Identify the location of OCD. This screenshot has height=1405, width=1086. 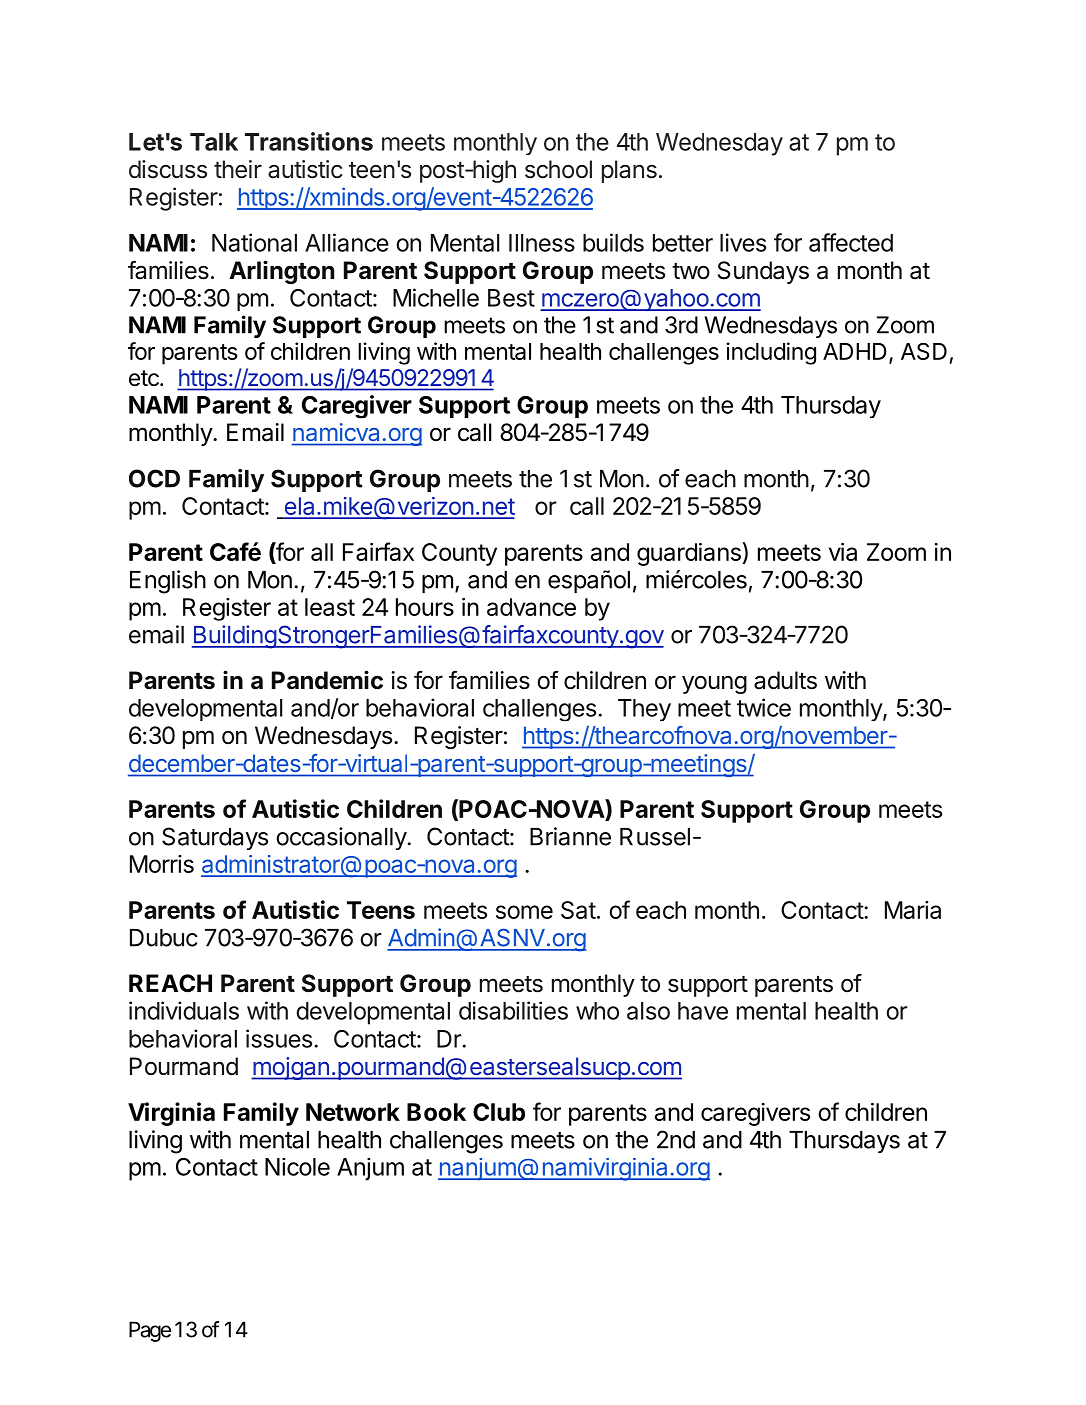
(154, 478).
